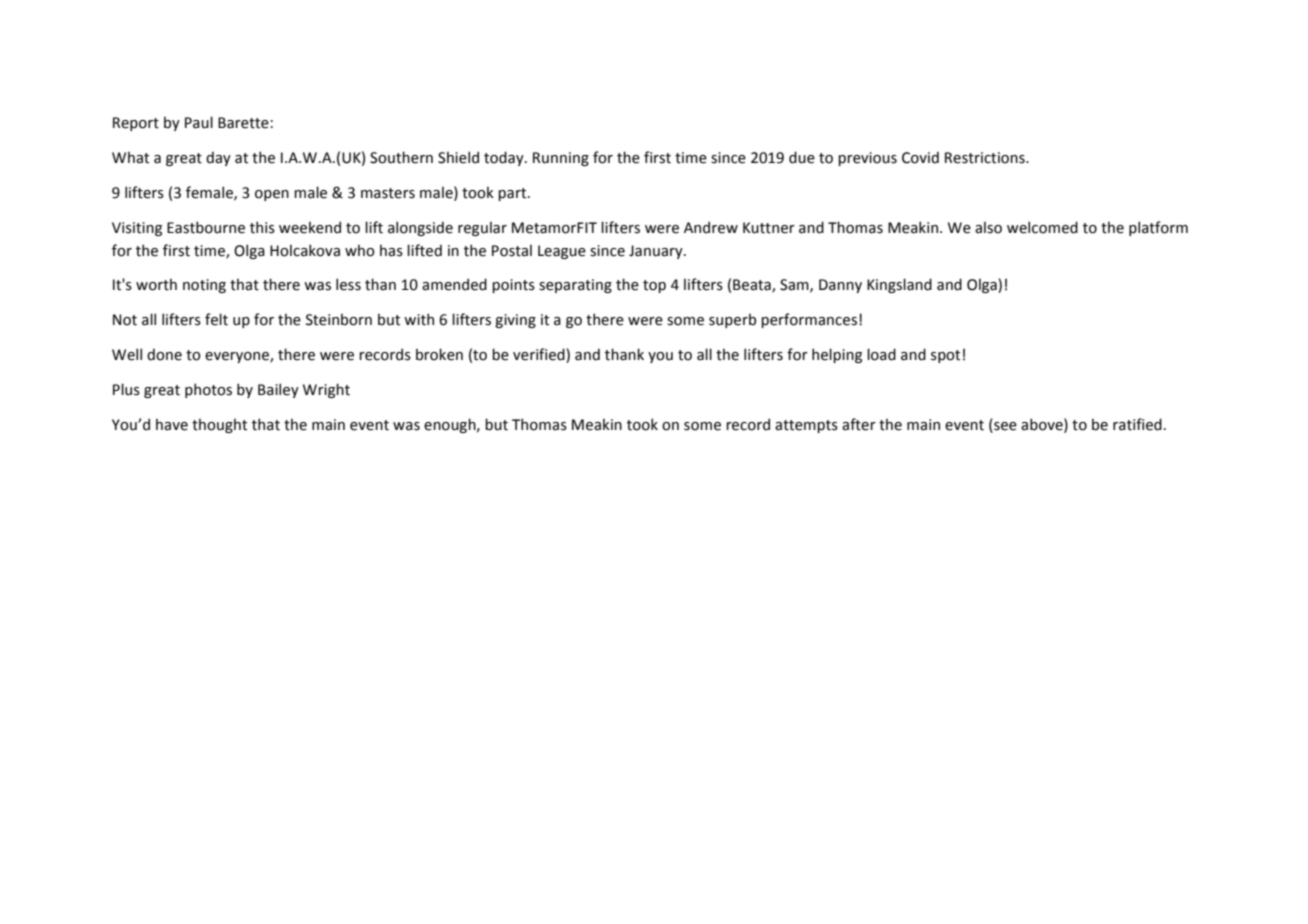  What do you see at coordinates (561, 159) in the image?
I see `Running` at bounding box center [561, 159].
